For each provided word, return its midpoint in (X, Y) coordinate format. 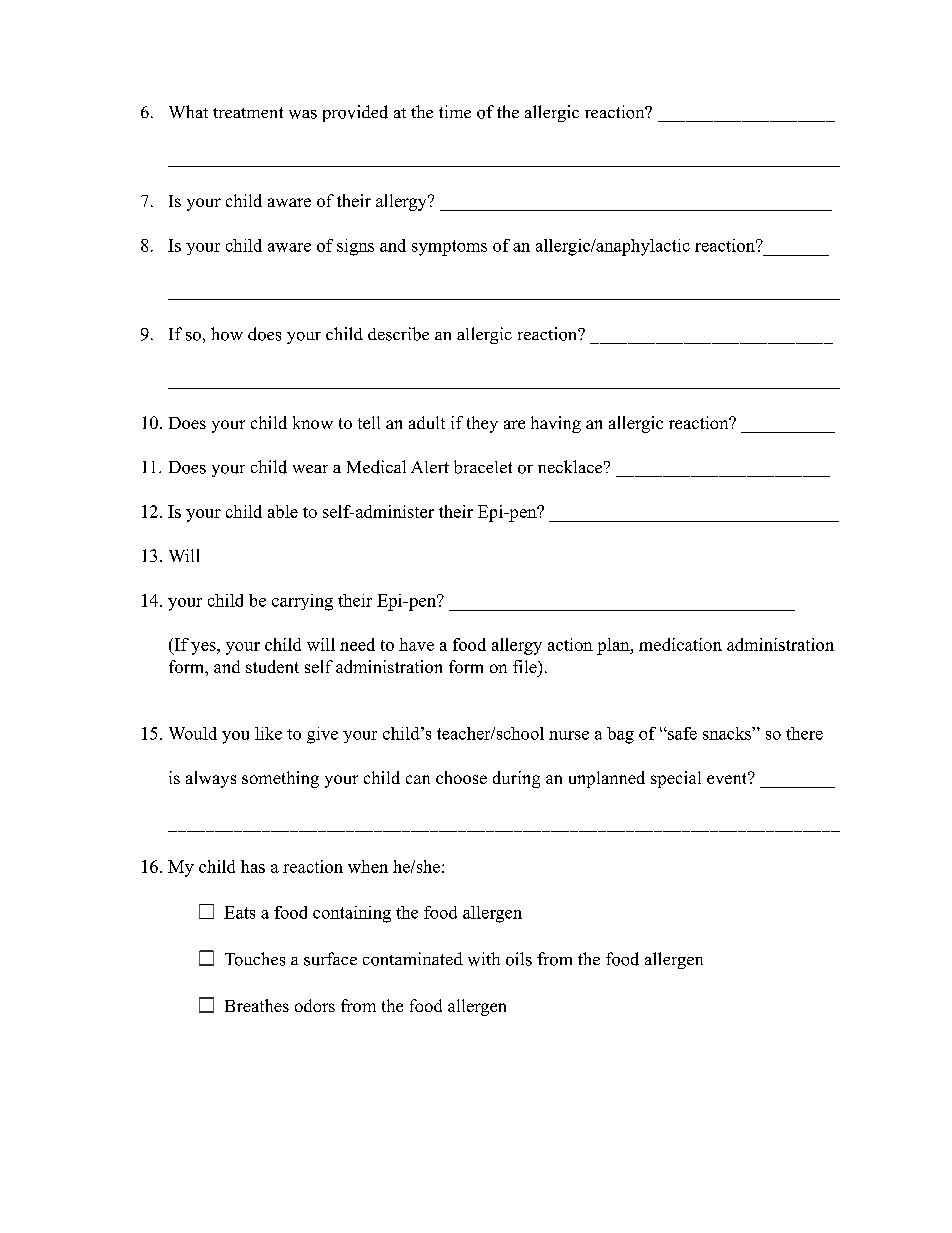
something (280, 779)
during (516, 779)
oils (519, 959)
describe (398, 334)
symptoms (449, 248)
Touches (255, 959)
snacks (728, 733)
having (556, 424)
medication (680, 644)
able (283, 511)
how (227, 334)
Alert (430, 467)
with (484, 959)
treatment (248, 112)
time (455, 111)
